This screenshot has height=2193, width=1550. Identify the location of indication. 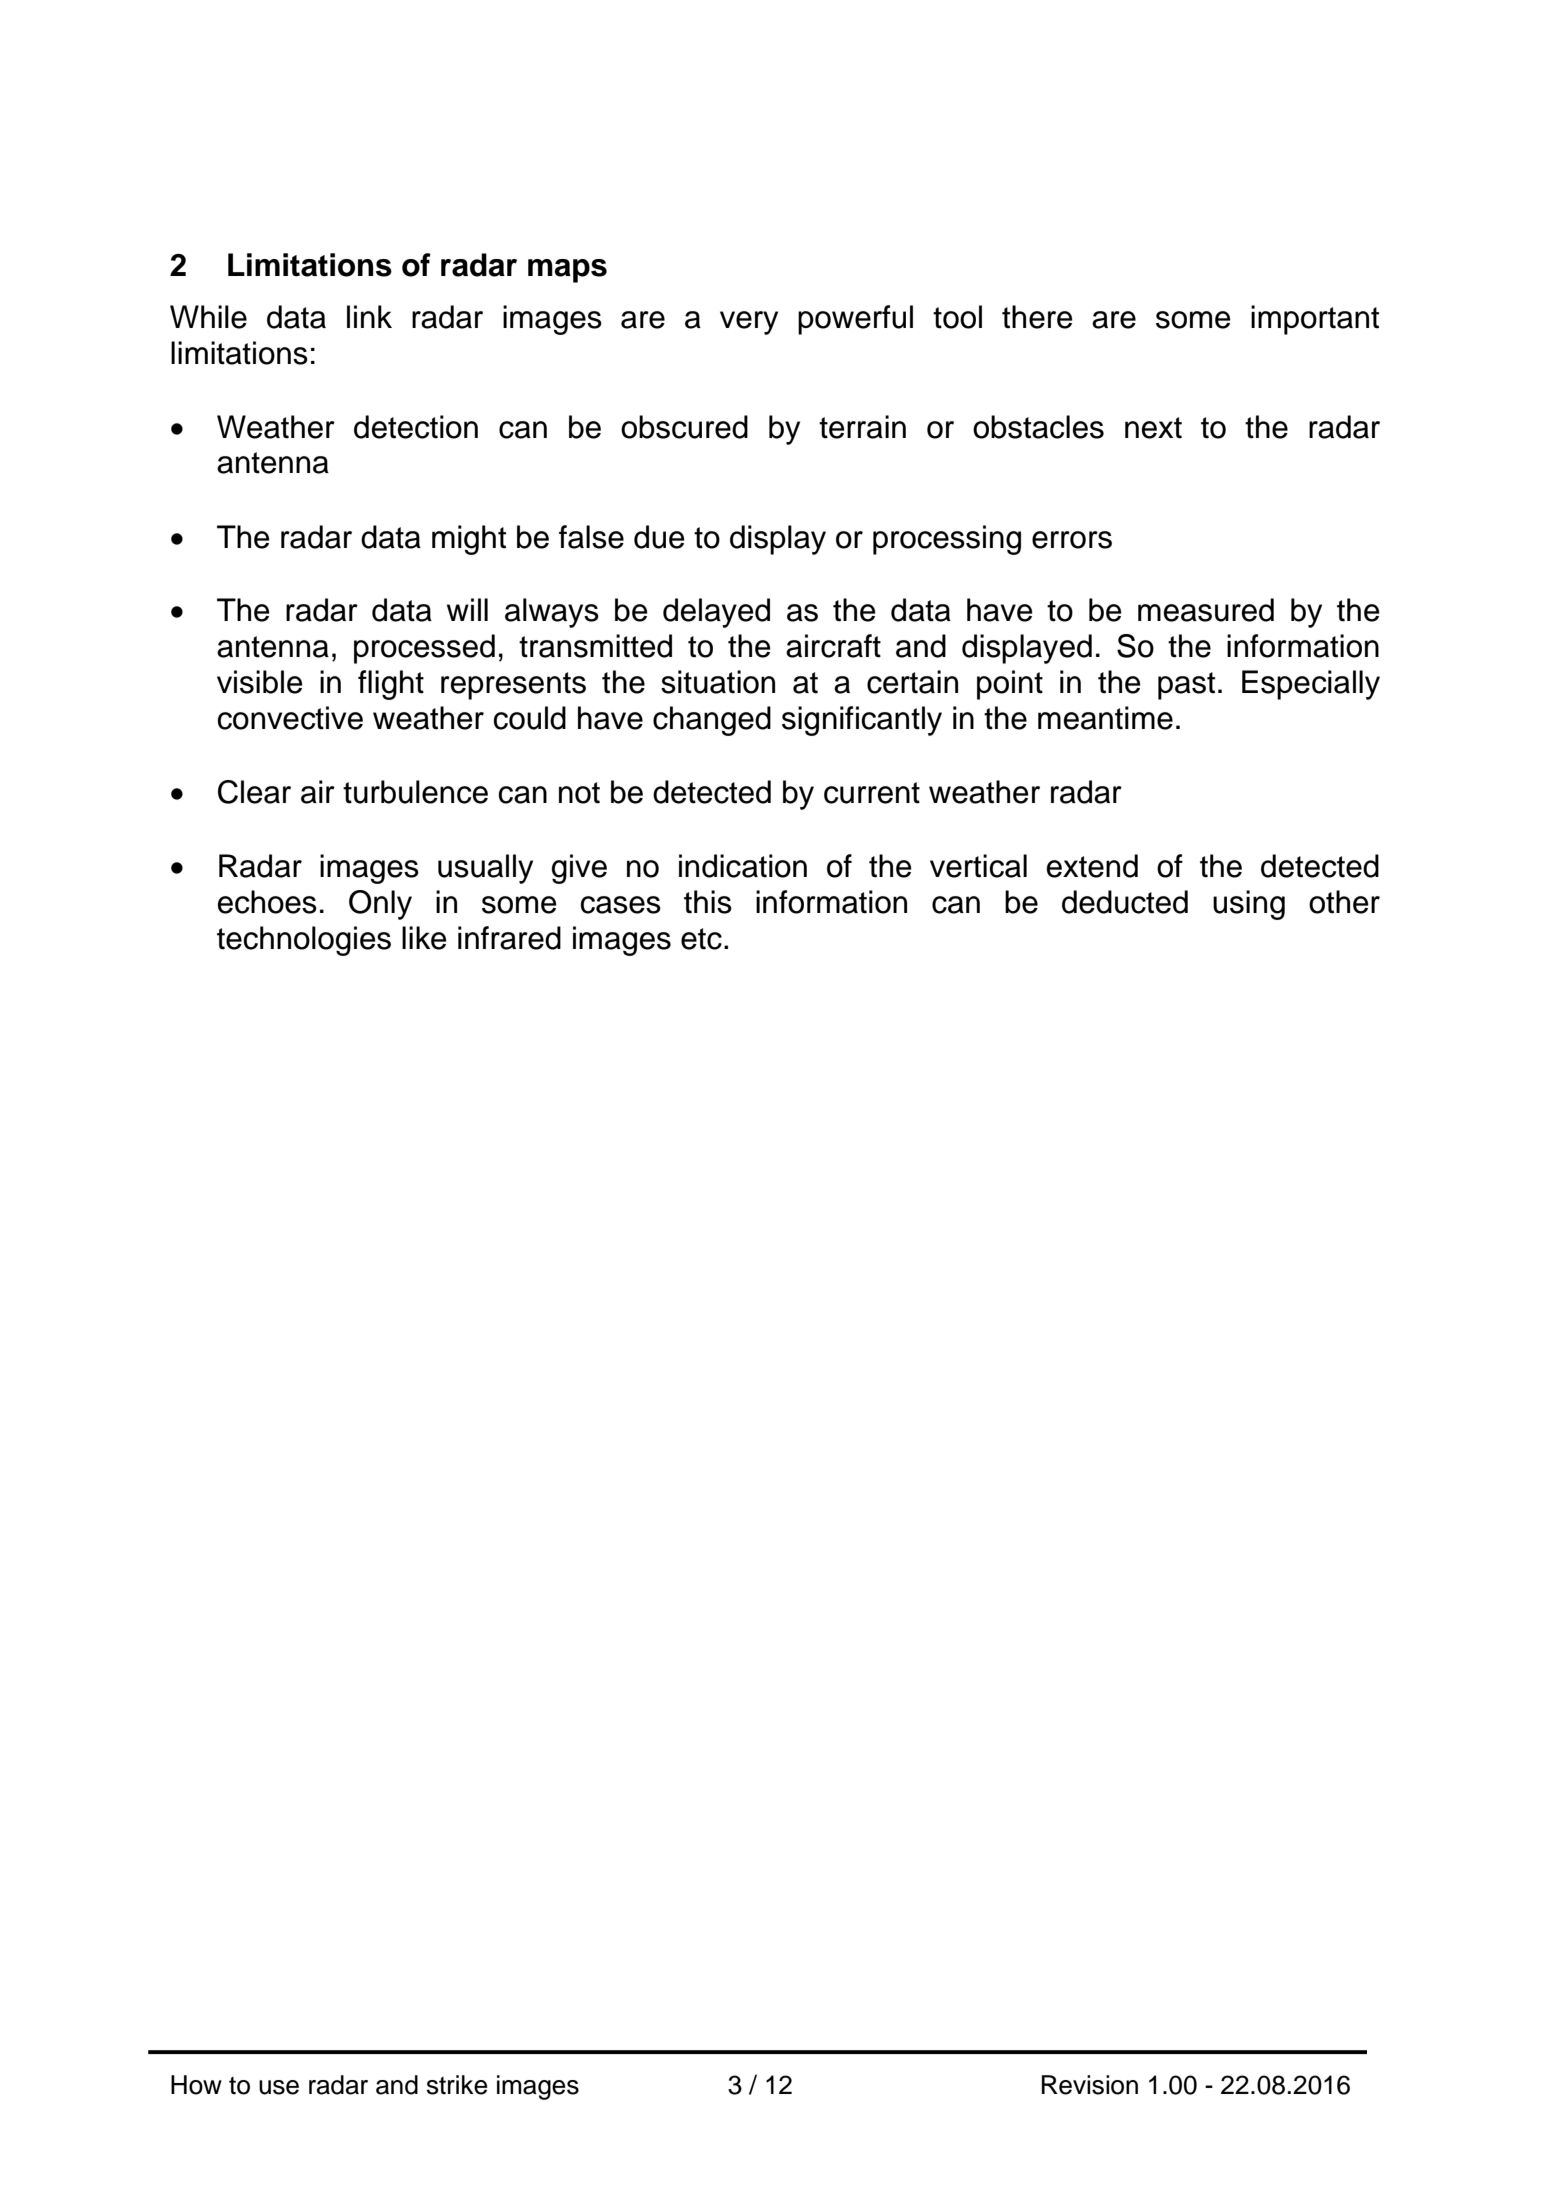
(743, 866).
